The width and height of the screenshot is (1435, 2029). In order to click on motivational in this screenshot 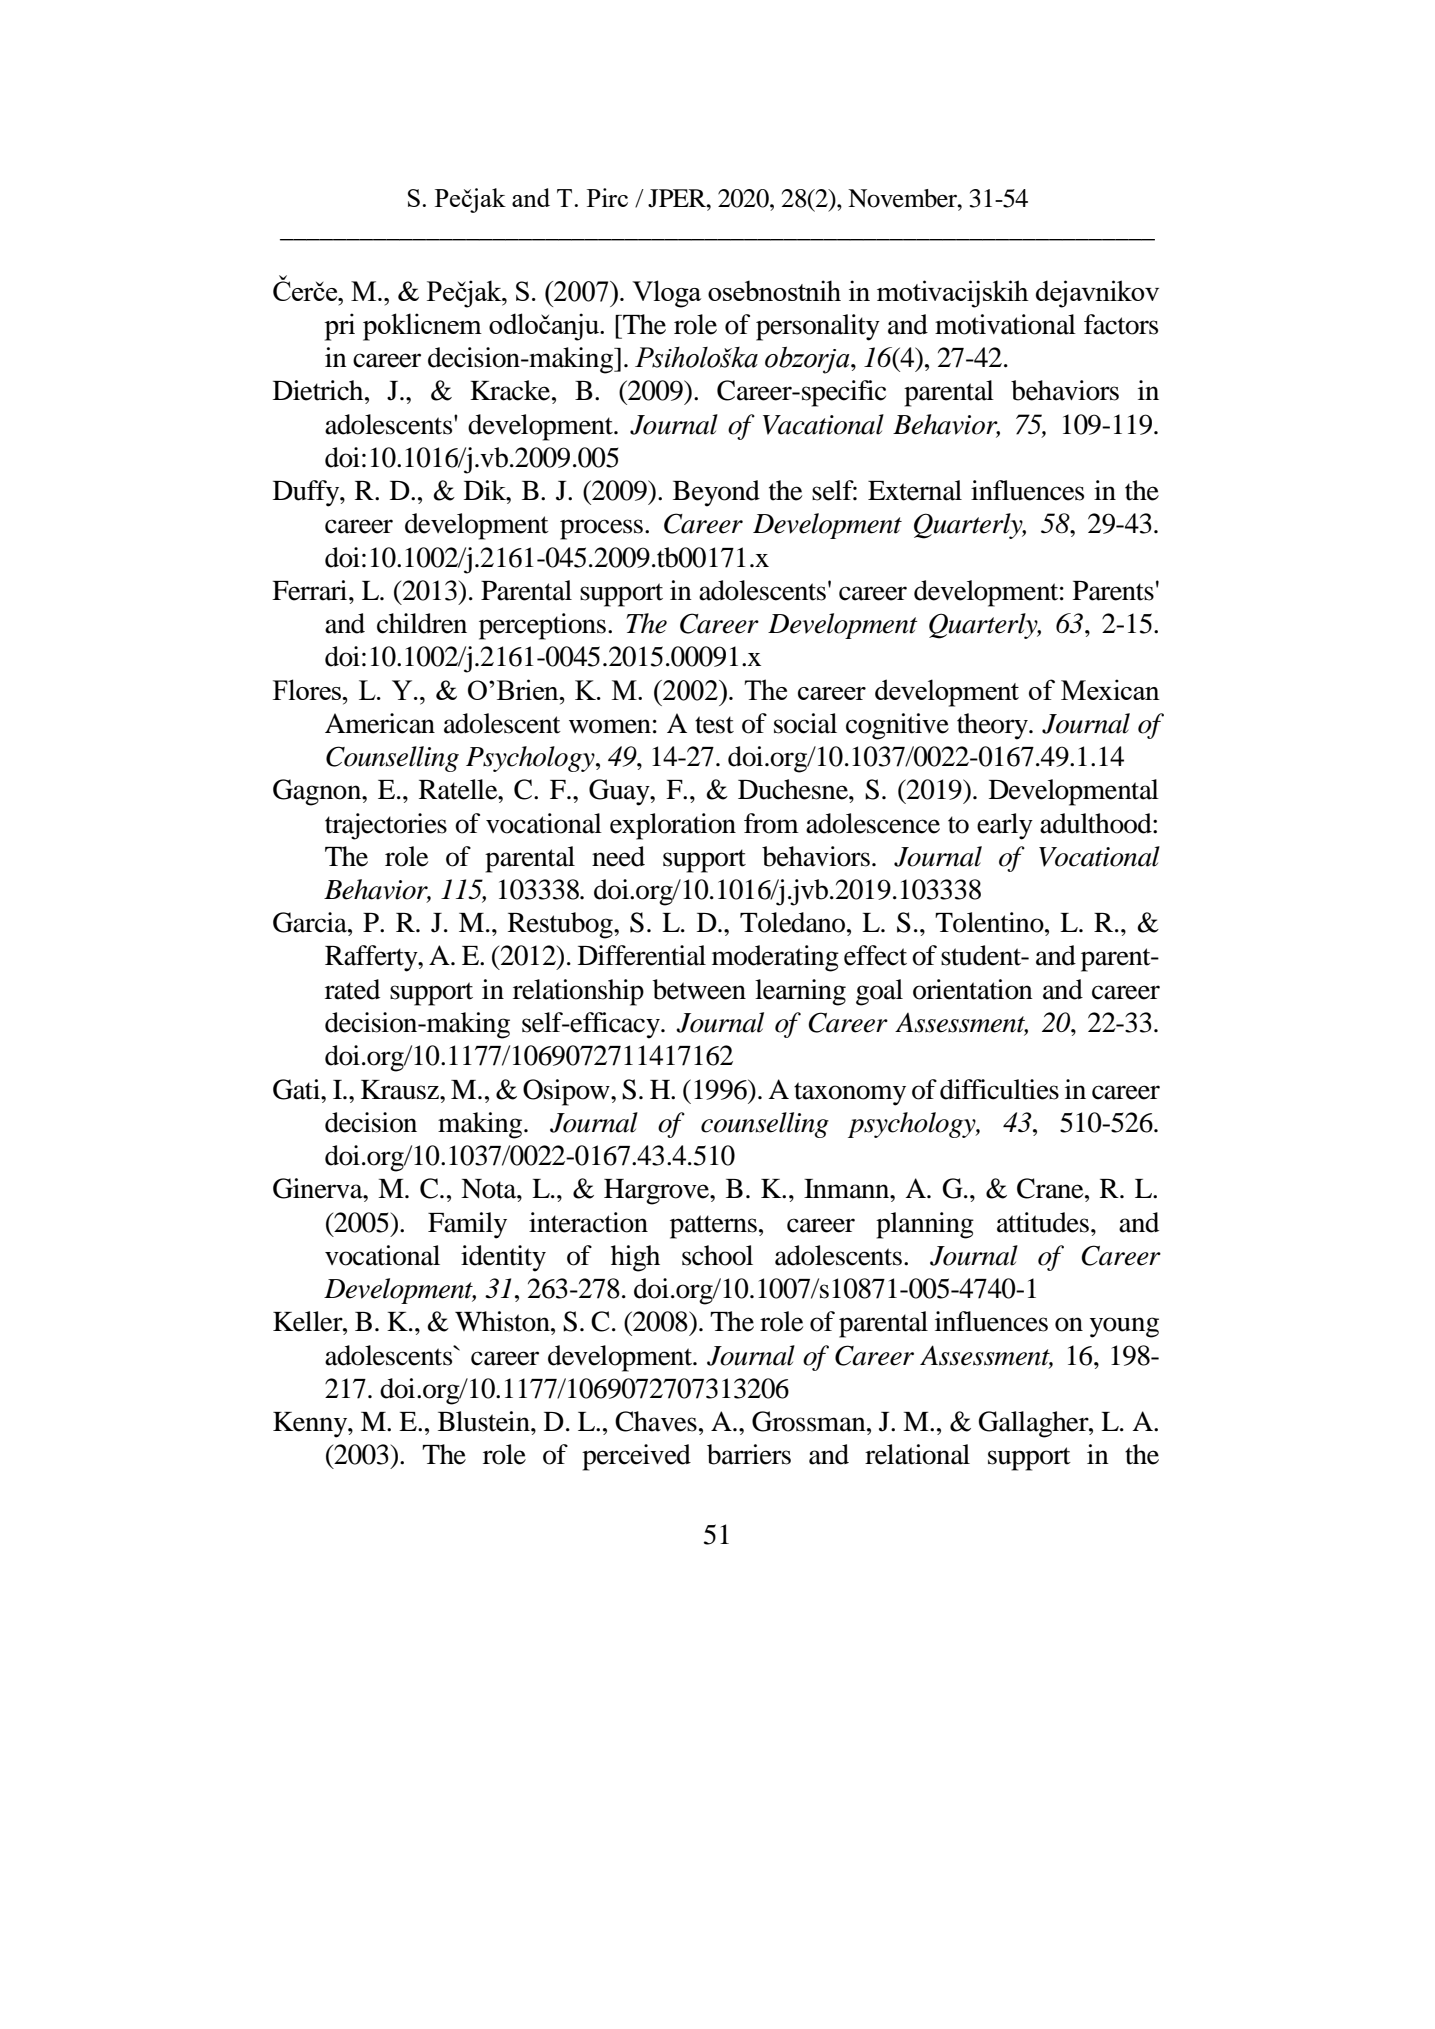, I will do `click(1005, 324)`.
